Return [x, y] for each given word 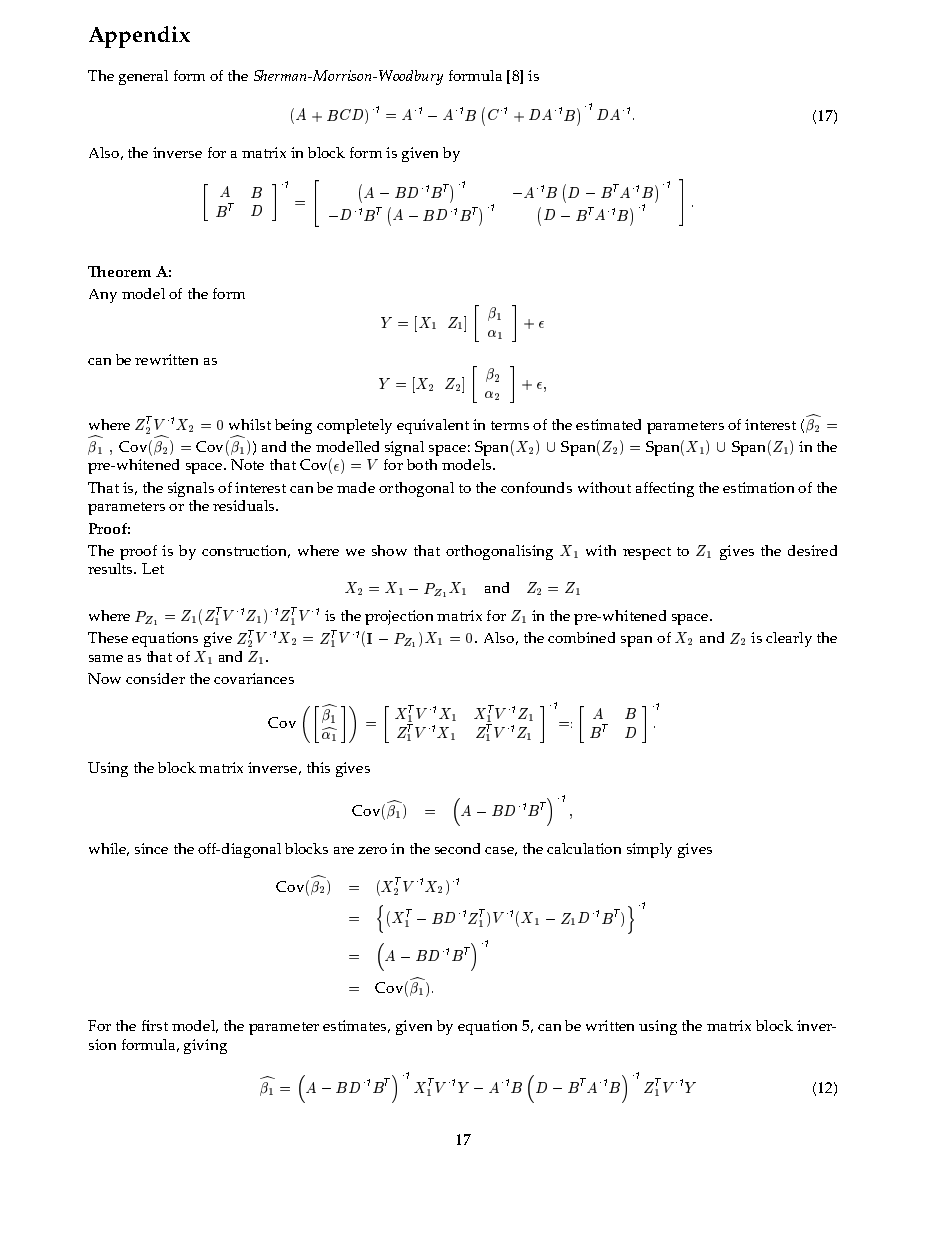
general [143, 77]
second [457, 848]
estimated [608, 424]
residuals [245, 505]
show [389, 550]
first [155, 1025]
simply [649, 850]
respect [647, 553]
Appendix [139, 37]
